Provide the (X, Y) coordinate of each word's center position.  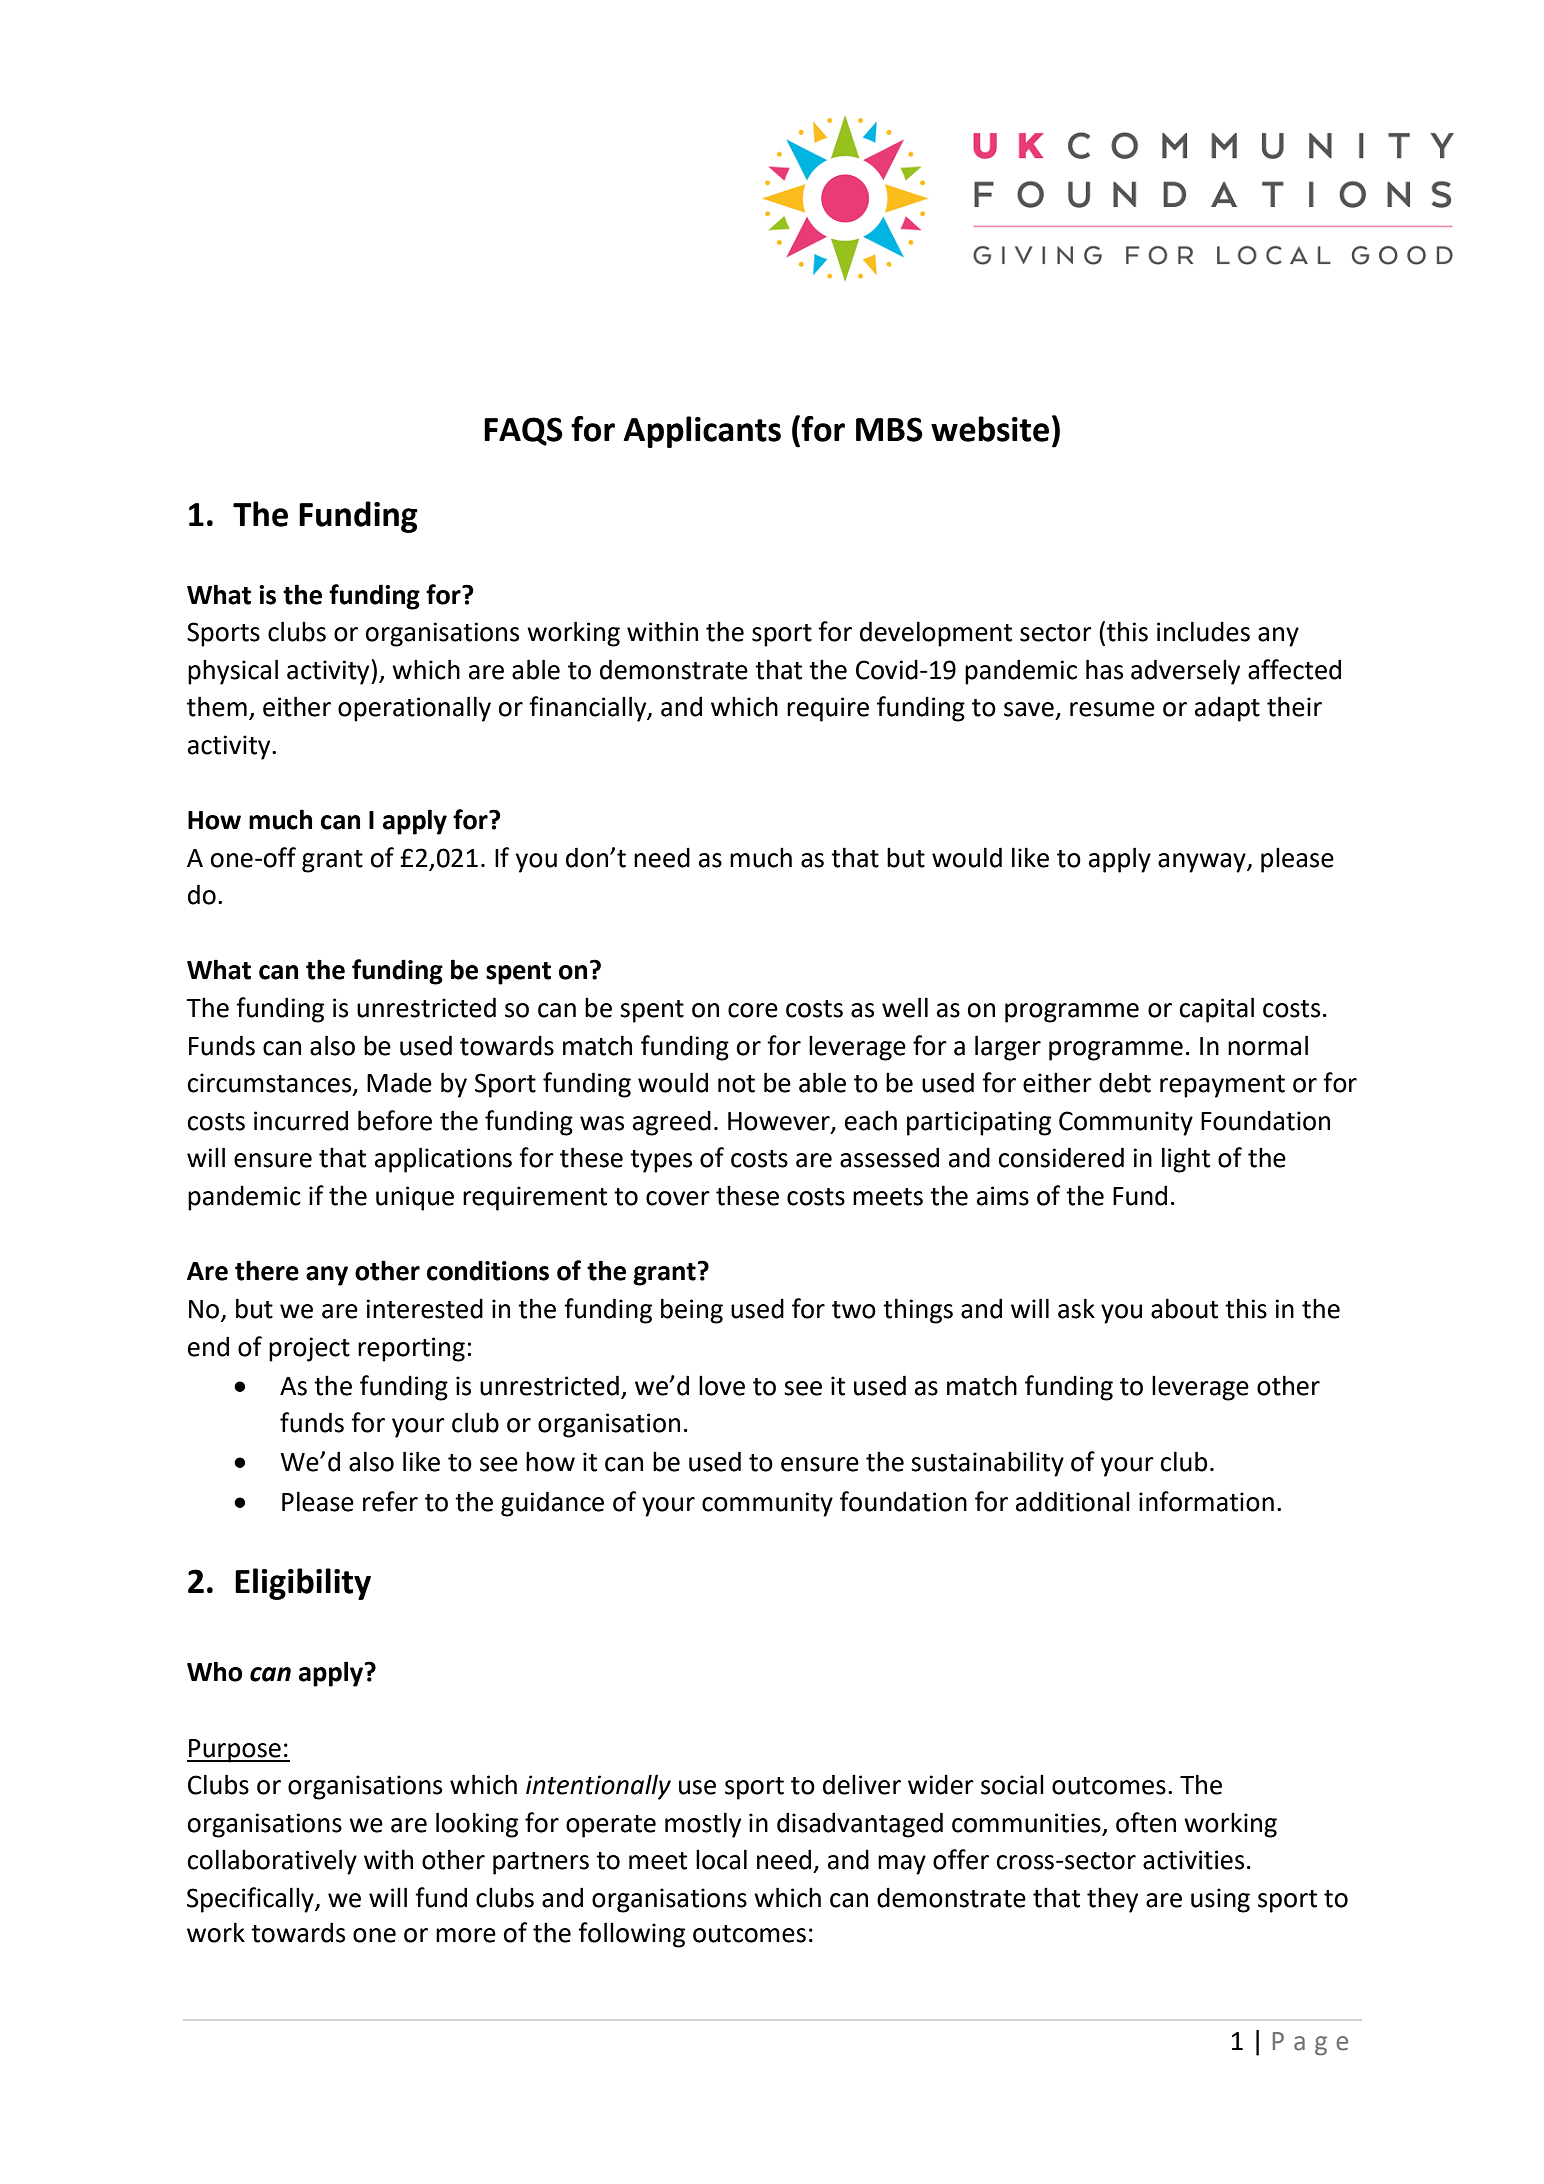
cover (678, 1198)
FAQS (523, 431)
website (990, 429)
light (1186, 1160)
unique (415, 1198)
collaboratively (272, 1862)
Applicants (702, 432)
